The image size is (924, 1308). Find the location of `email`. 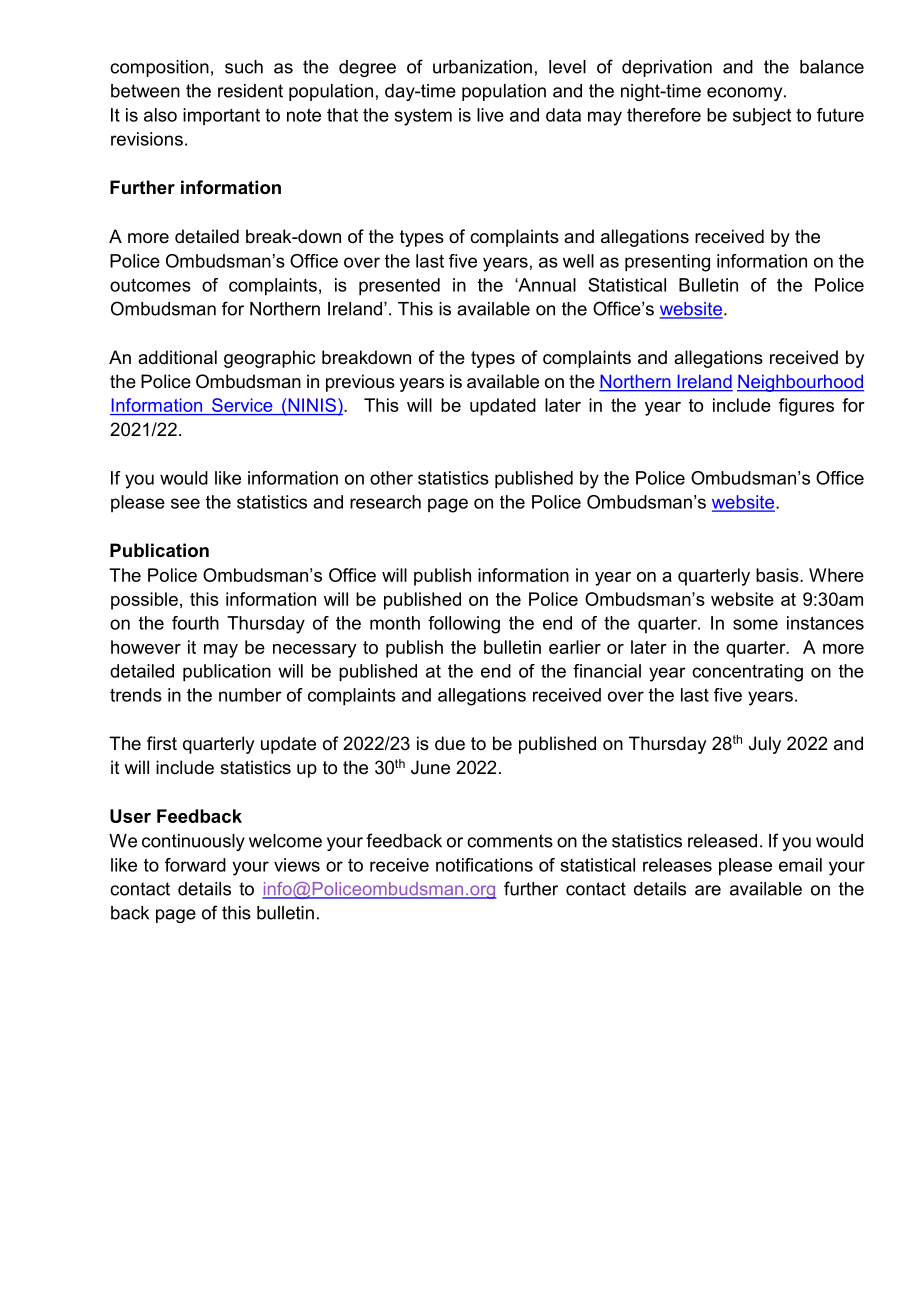

email is located at coordinates (800, 865).
